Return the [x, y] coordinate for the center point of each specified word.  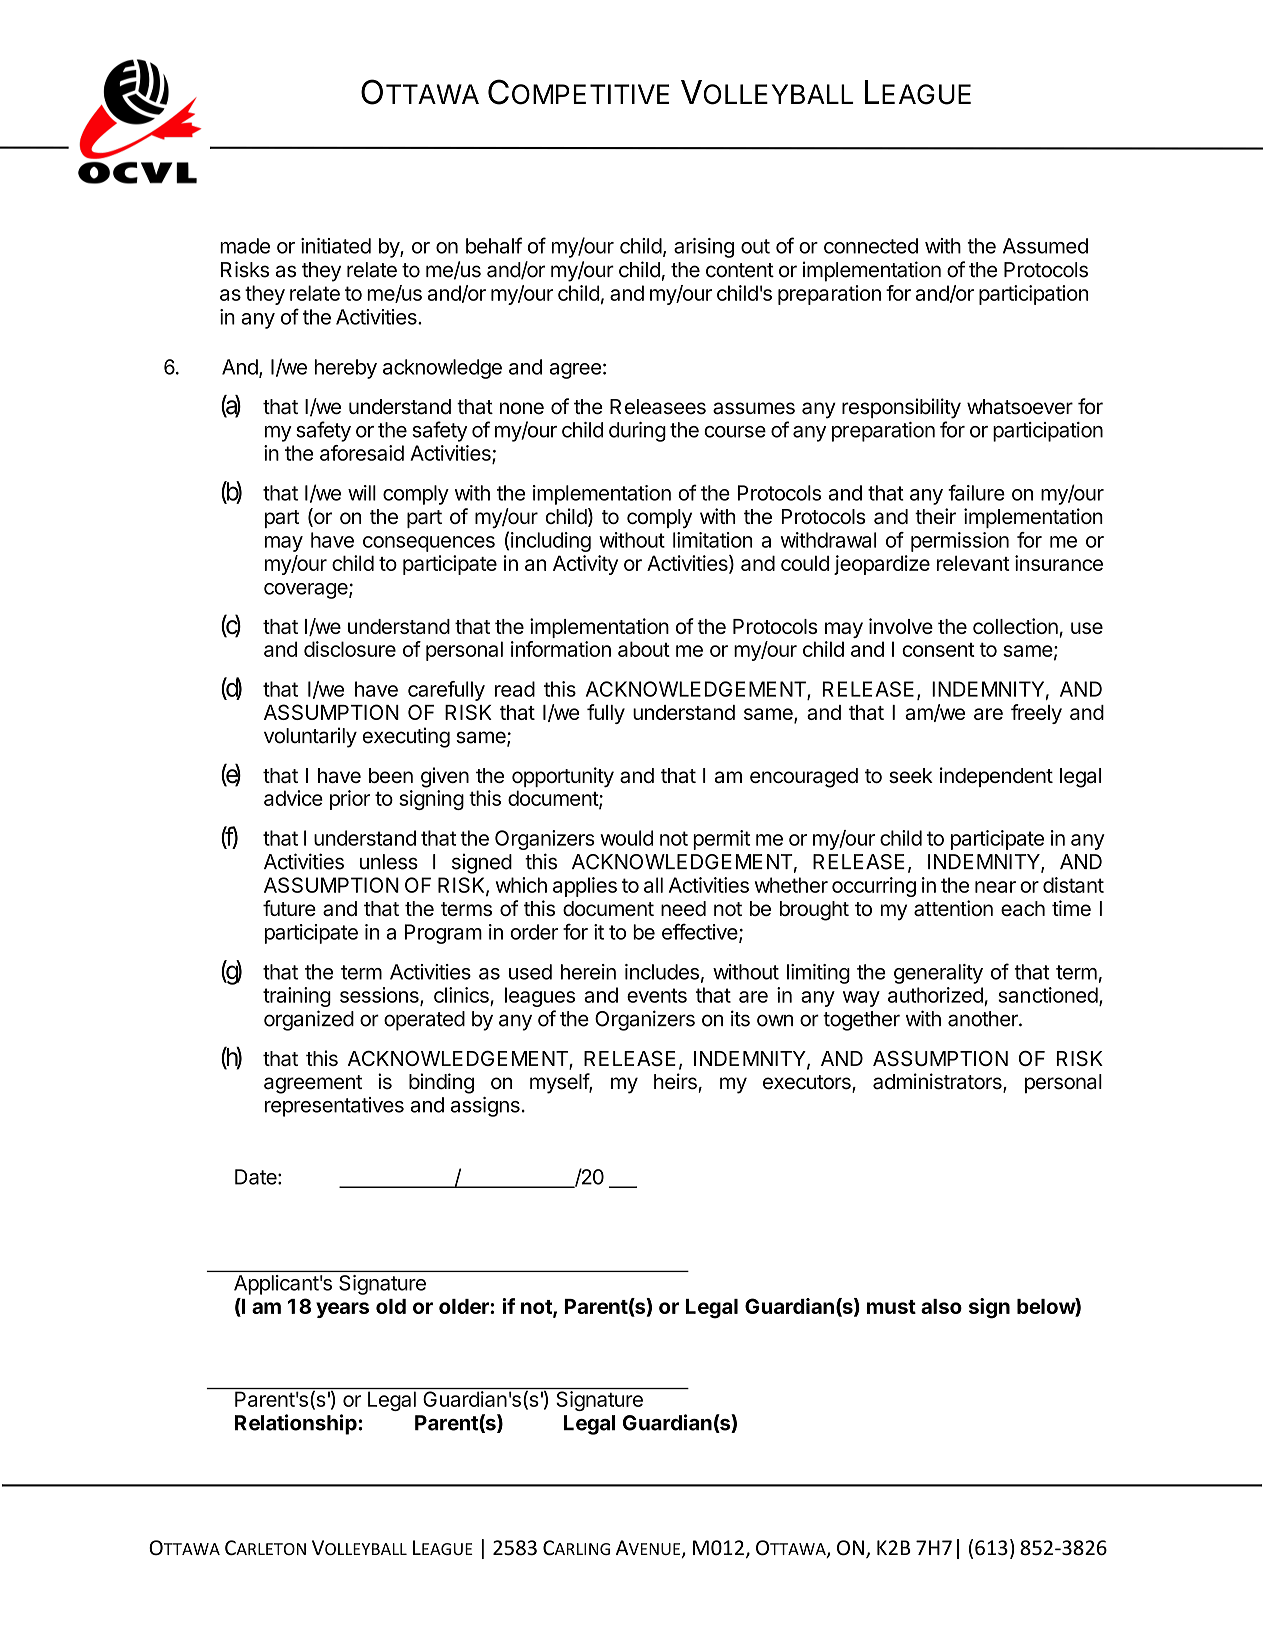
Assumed [1045, 246]
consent [938, 649]
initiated [336, 246]
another [984, 1019]
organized [309, 1020]
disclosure [350, 649]
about [644, 649]
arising [704, 248]
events [657, 995]
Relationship [297, 1424]
